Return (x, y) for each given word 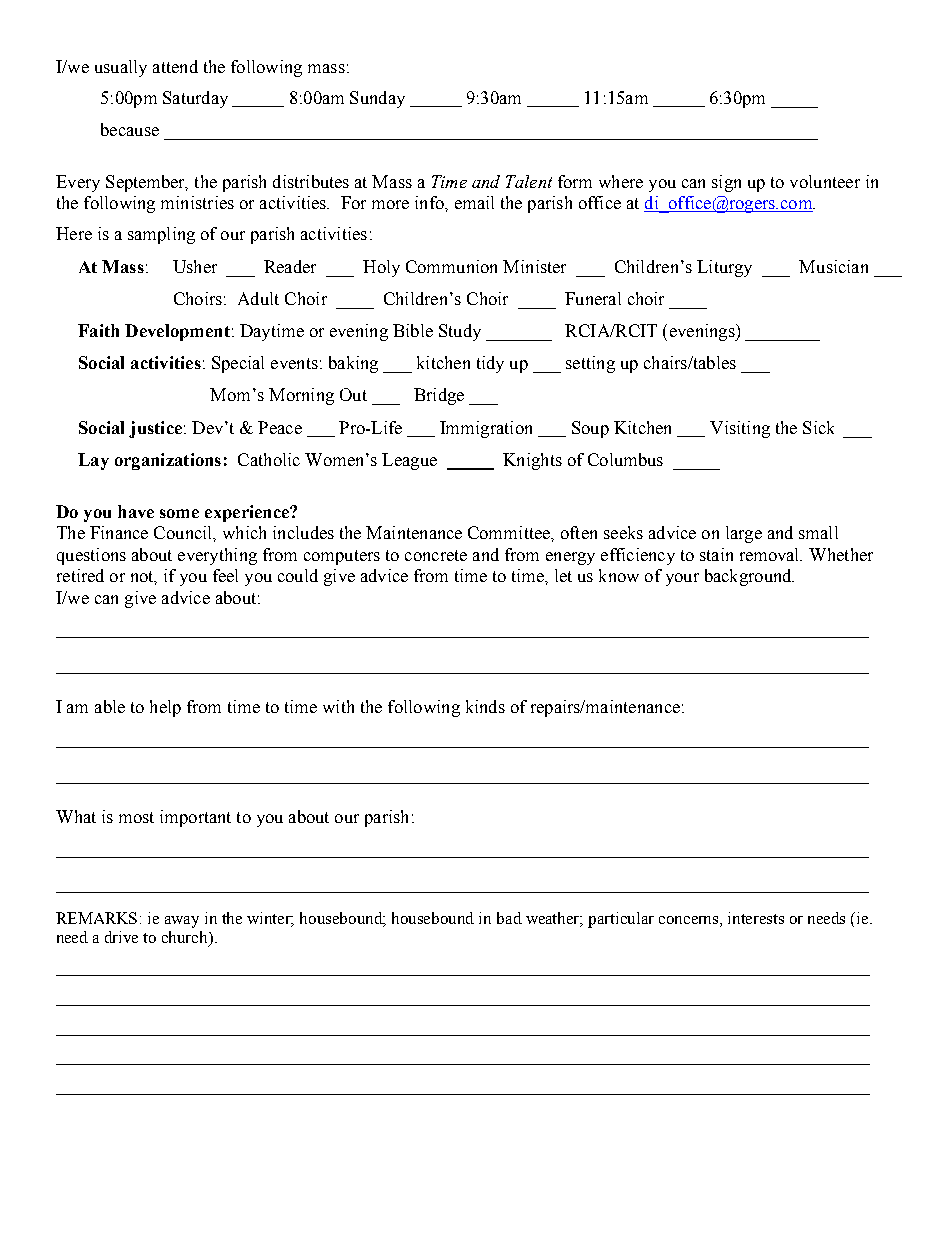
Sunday (377, 99)
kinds (485, 706)
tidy (490, 364)
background (749, 577)
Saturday (195, 99)
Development (177, 332)
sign (726, 183)
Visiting (740, 429)
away (182, 922)
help (165, 708)
